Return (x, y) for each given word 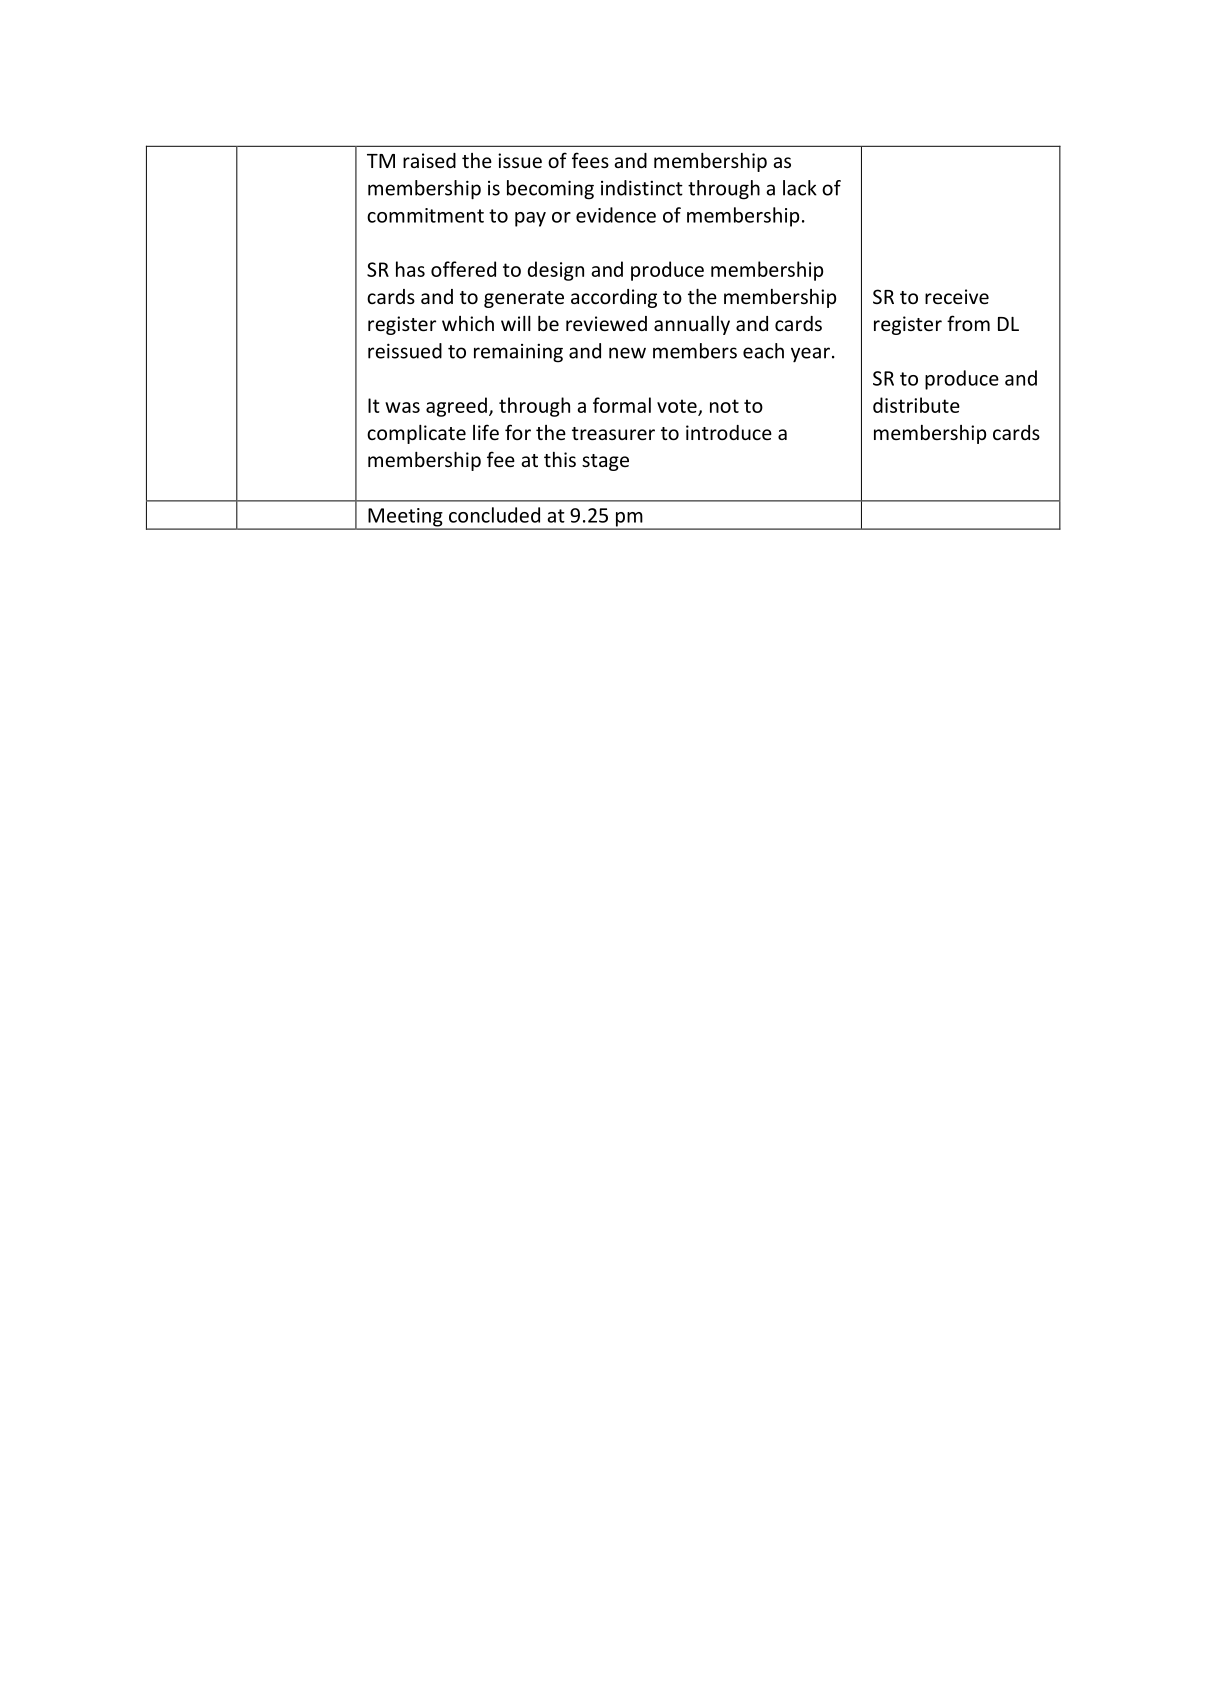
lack (800, 188)
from (968, 323)
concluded (494, 515)
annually (692, 325)
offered (463, 269)
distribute (916, 405)
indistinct (642, 188)
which (468, 323)
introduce (729, 432)
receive (957, 296)
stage (605, 462)
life (486, 432)
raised (429, 160)
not (724, 406)
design (556, 271)
